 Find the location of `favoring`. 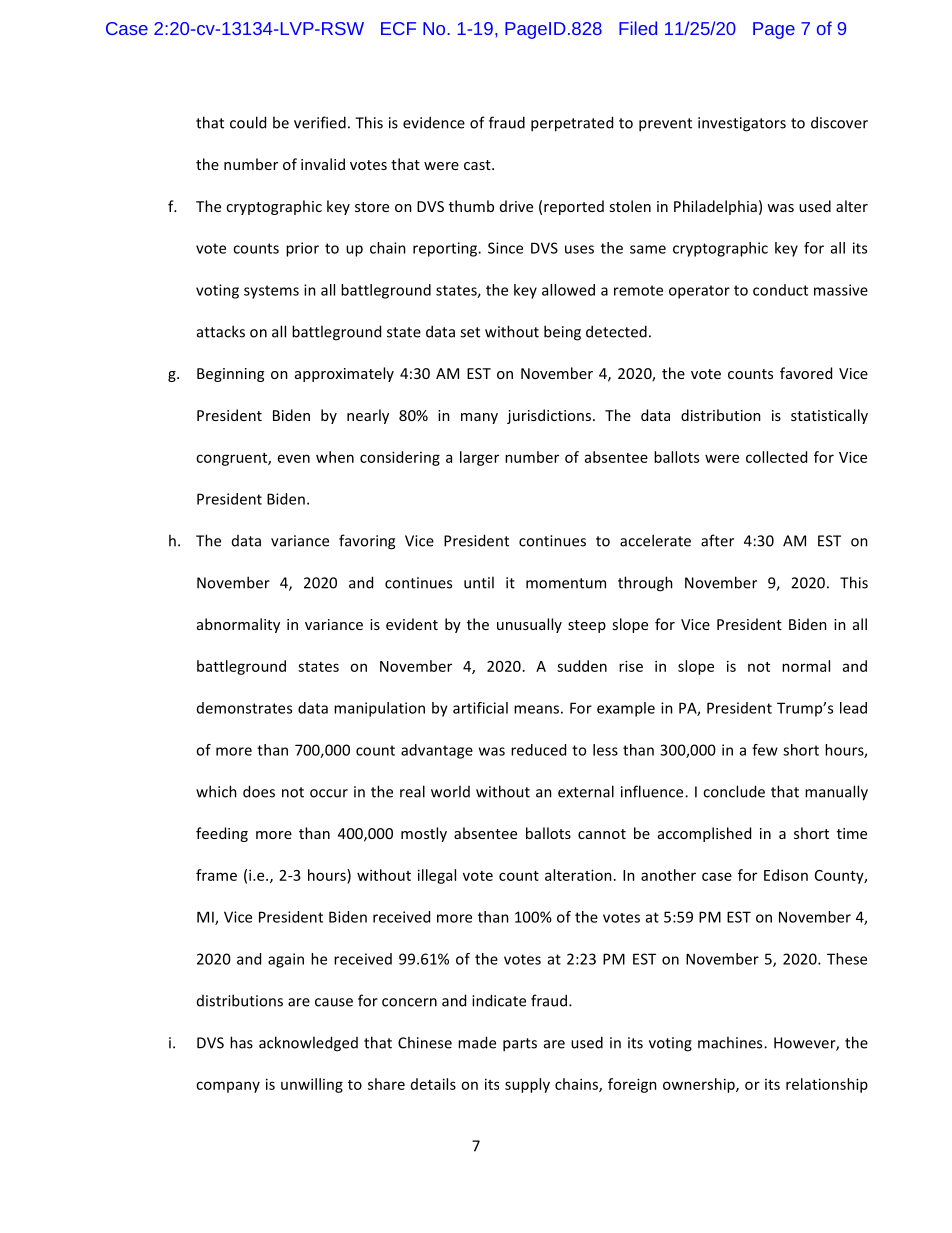

favoring is located at coordinates (367, 542).
